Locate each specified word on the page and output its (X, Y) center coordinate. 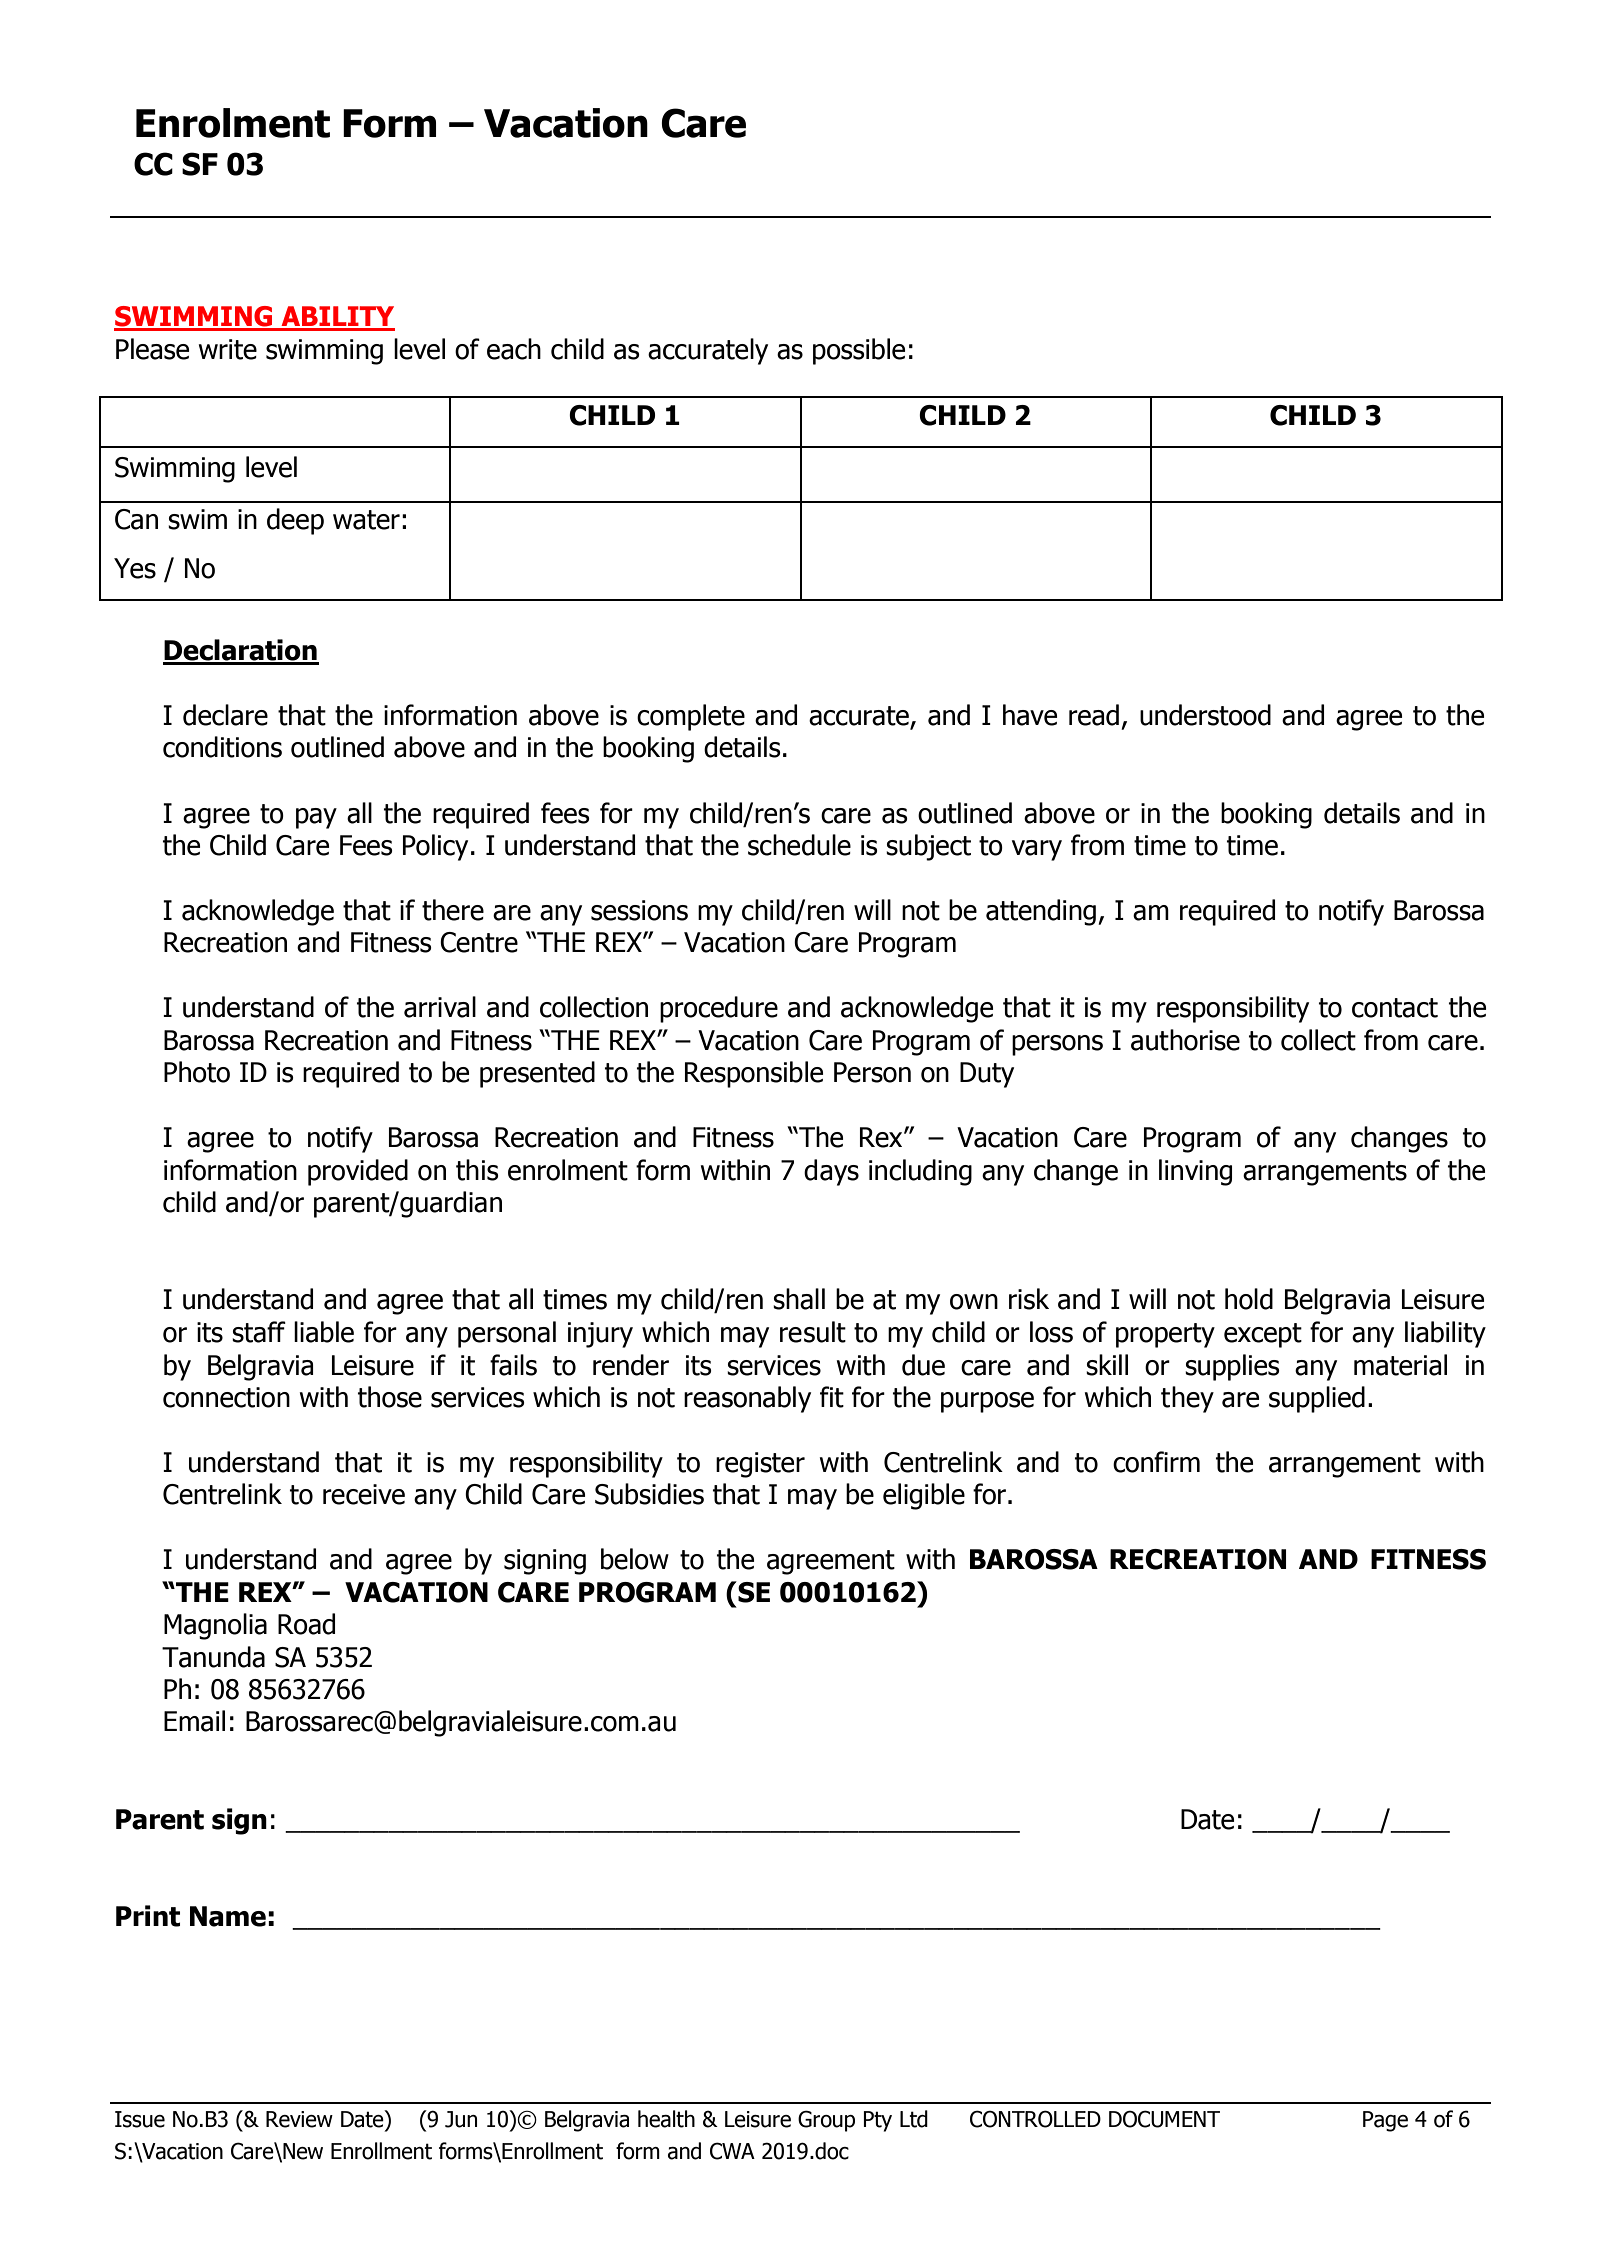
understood (1205, 715)
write (228, 349)
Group (826, 2121)
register (760, 1465)
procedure (719, 1009)
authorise (1185, 1040)
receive (364, 1494)
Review (299, 2119)
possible (859, 351)
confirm (1156, 1462)
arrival (440, 1007)
